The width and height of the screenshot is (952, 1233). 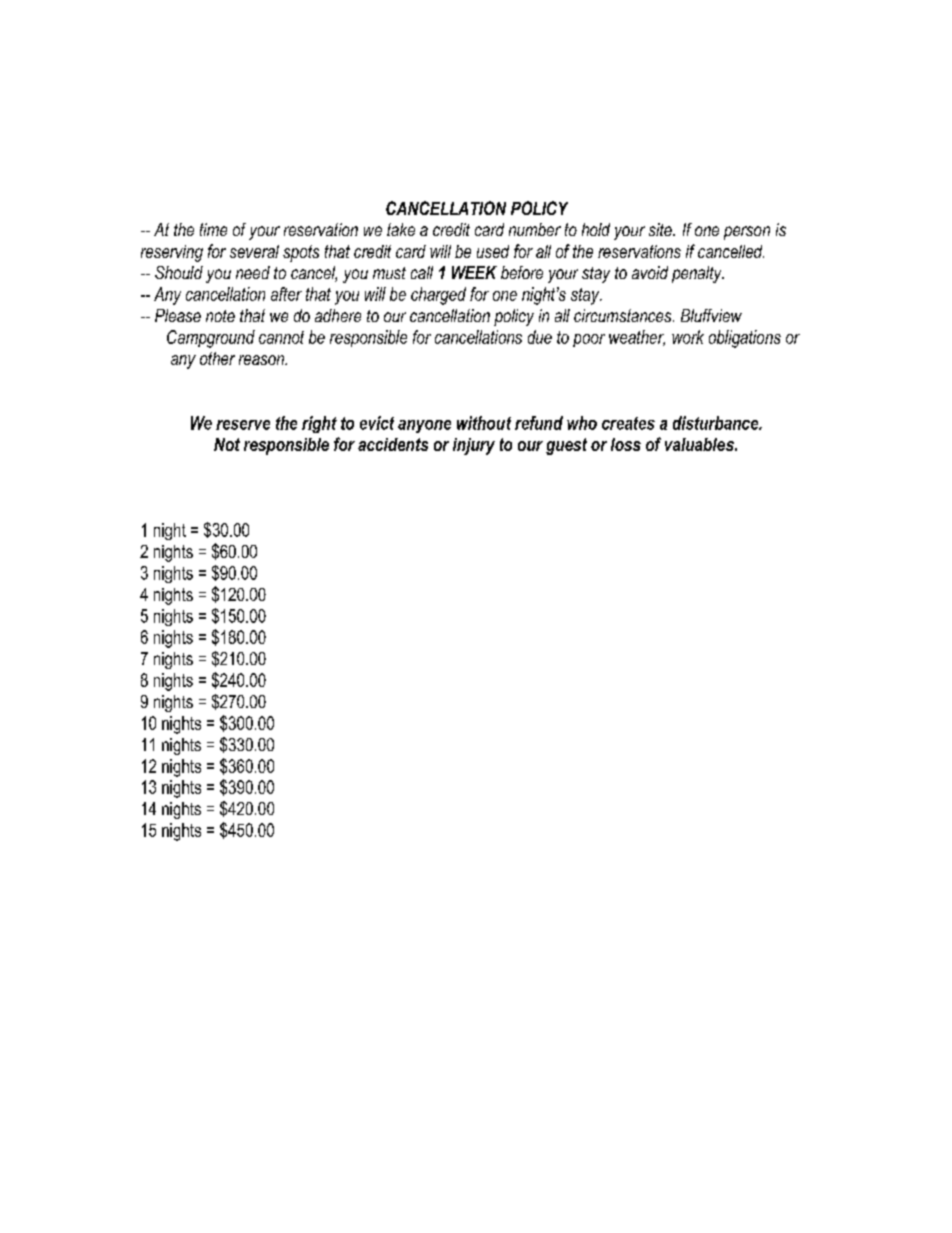 I want to click on take, so click(x=401, y=229).
